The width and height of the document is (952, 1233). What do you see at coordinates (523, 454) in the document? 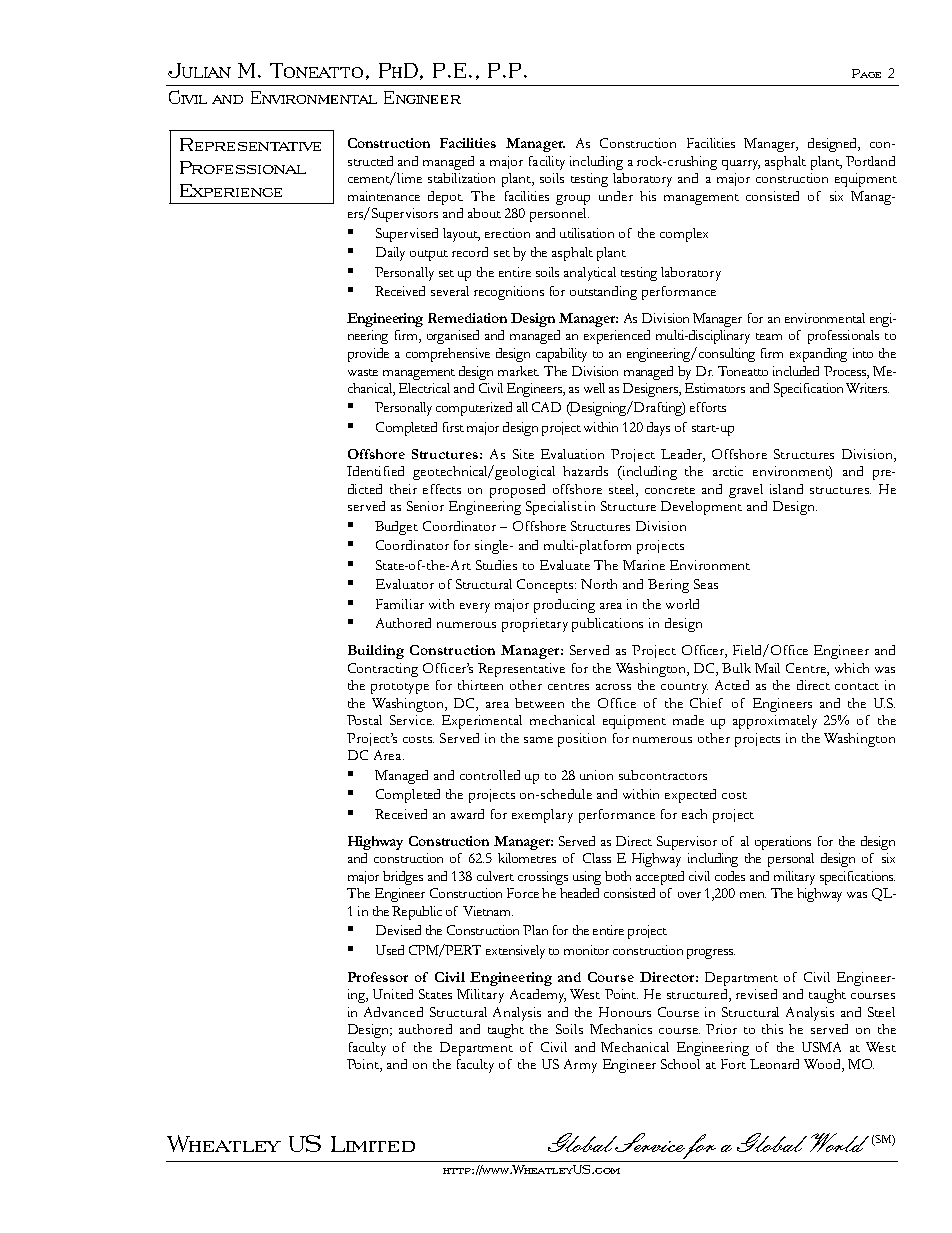
I see `Site` at bounding box center [523, 454].
